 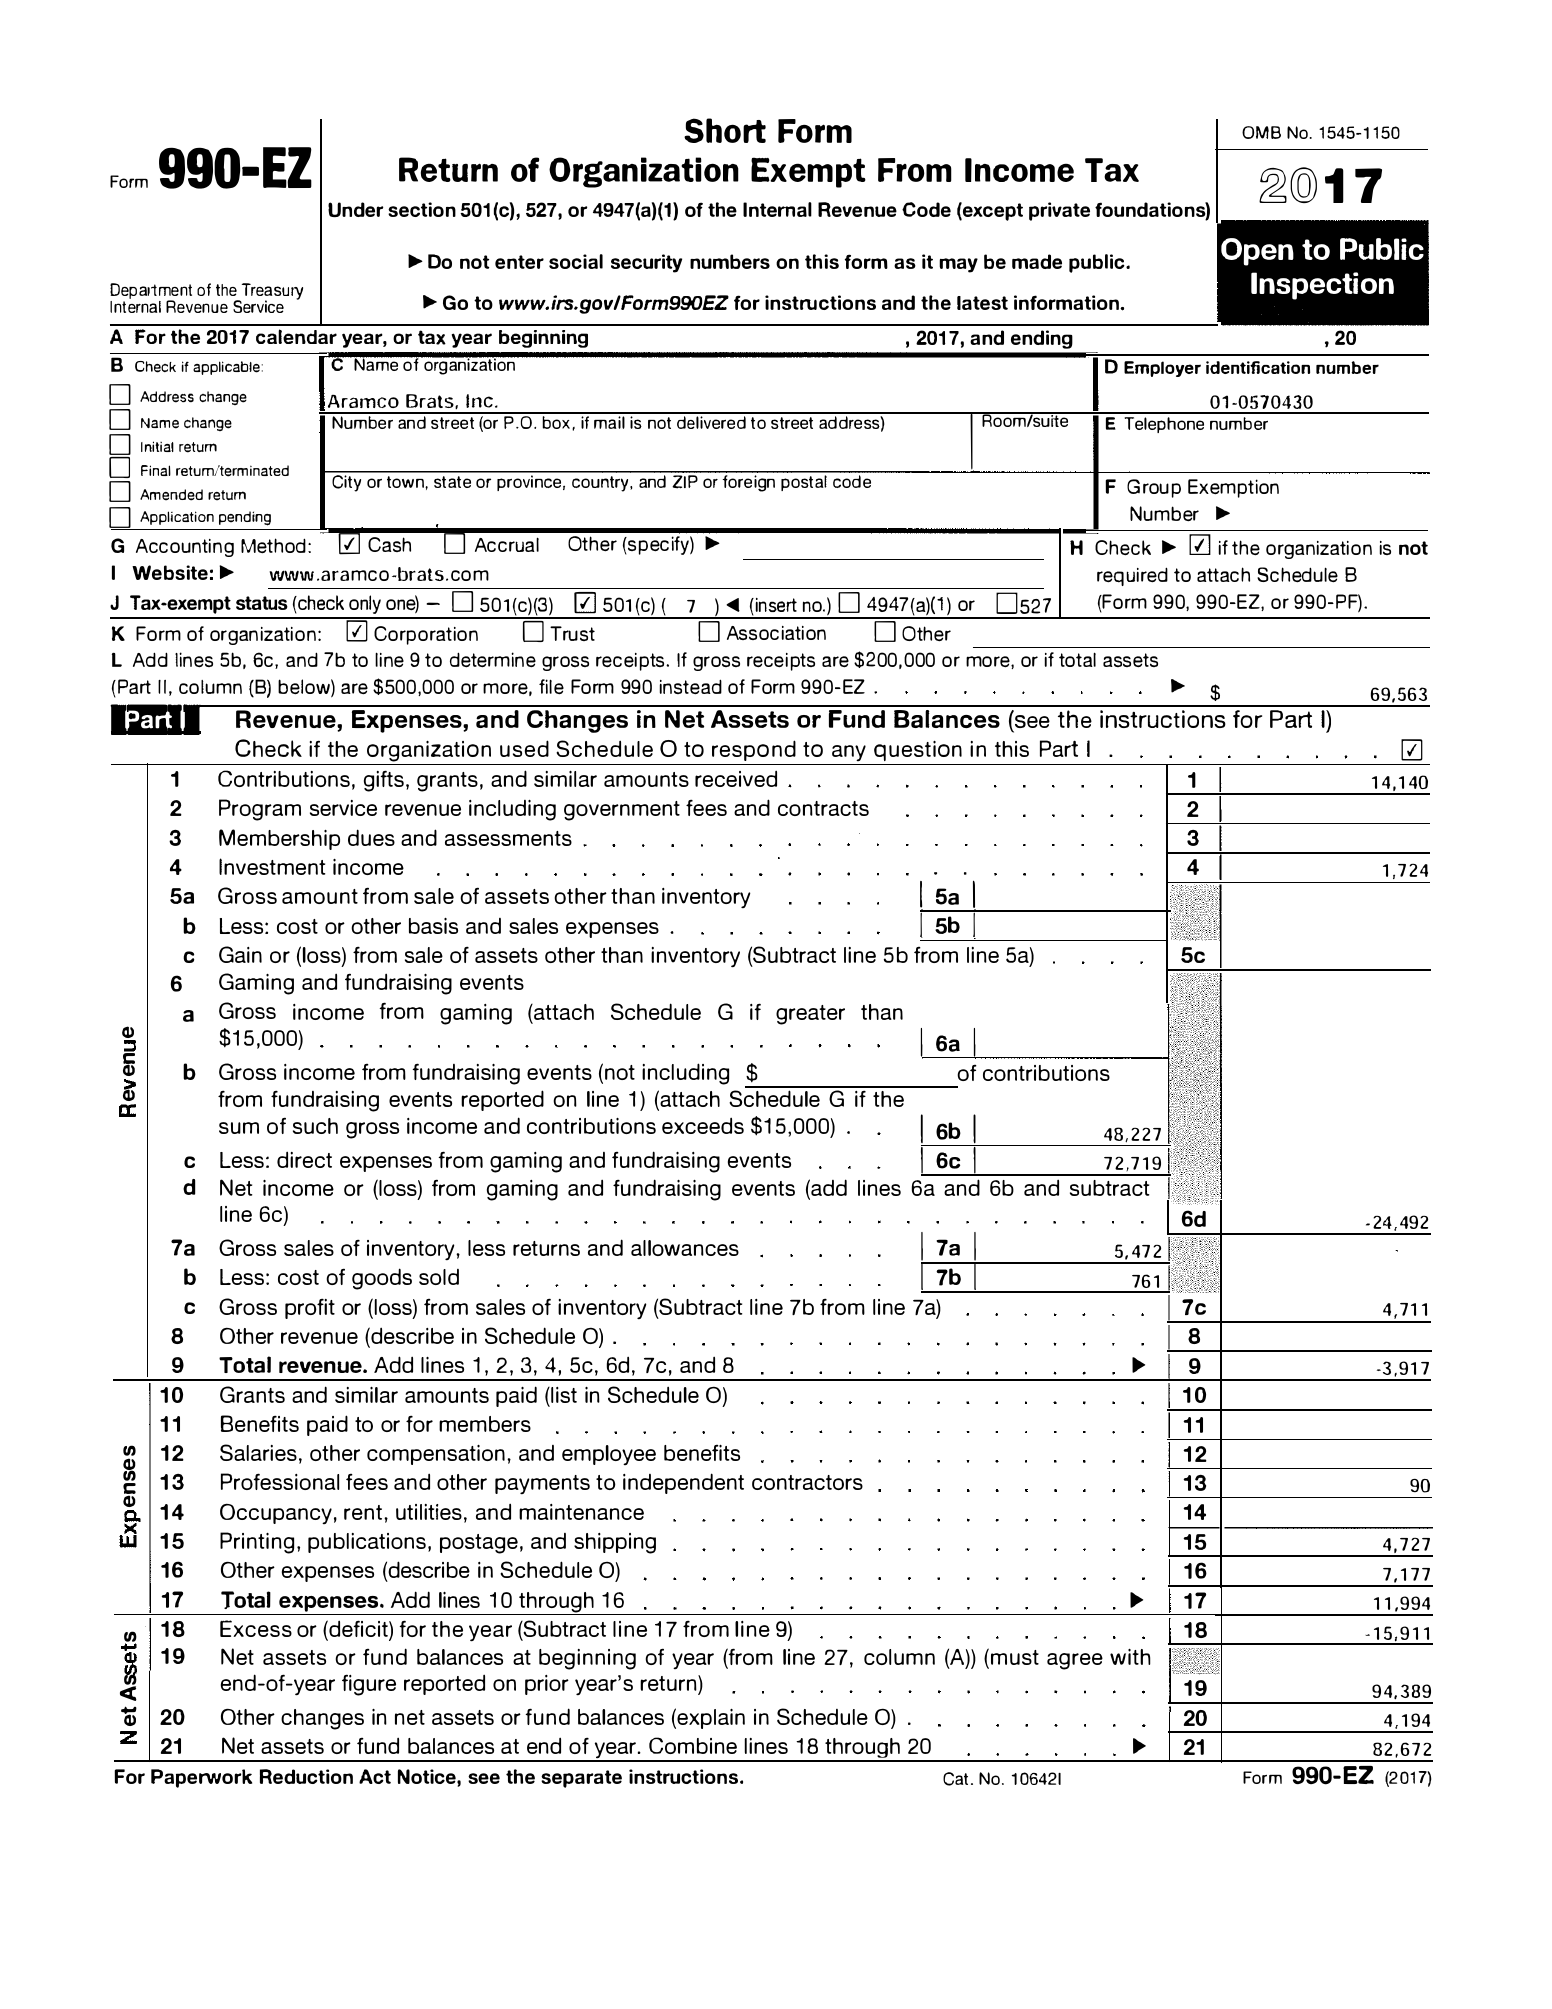 What do you see at coordinates (810, 1015) in the image?
I see `greater` at bounding box center [810, 1015].
